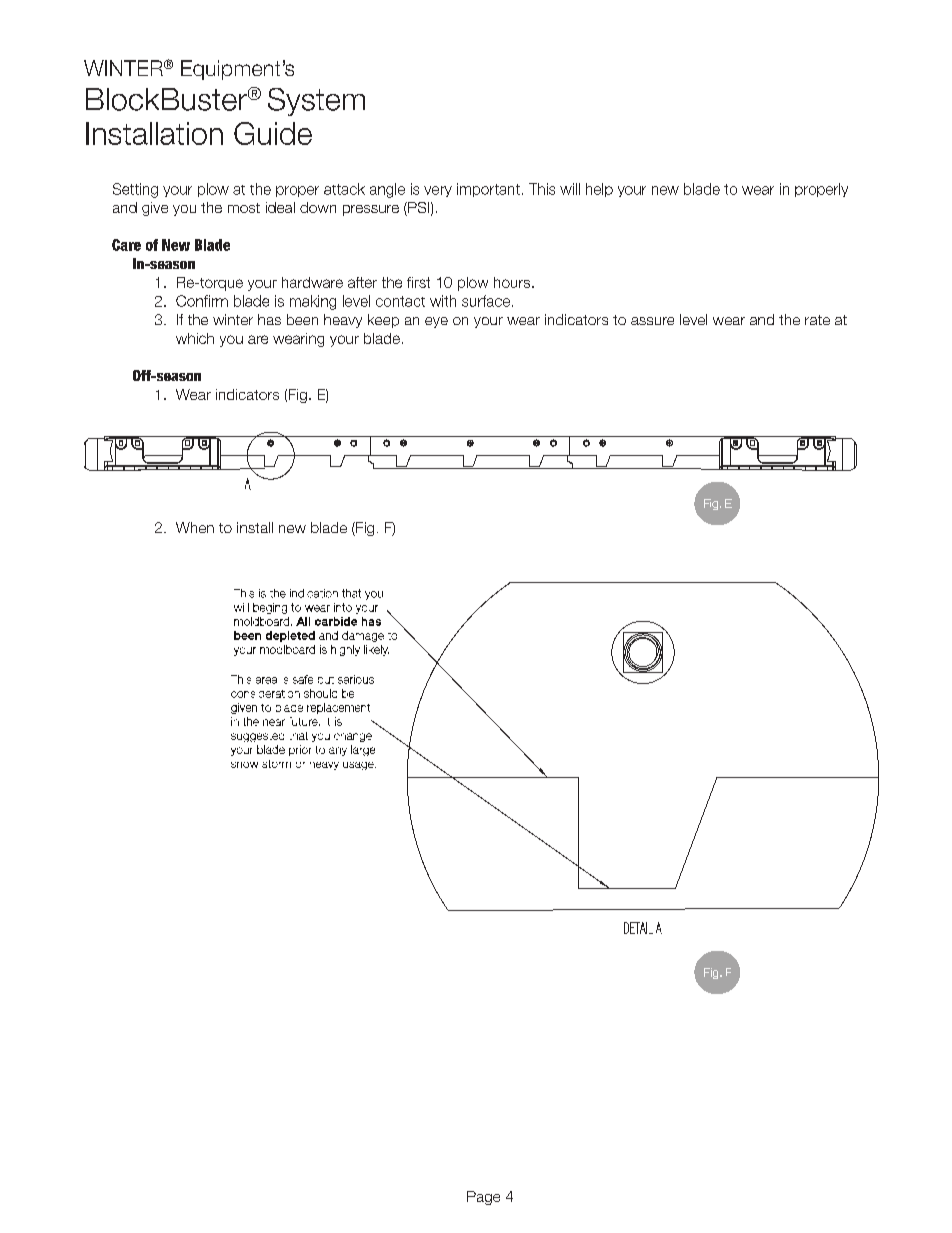  What do you see at coordinates (302, 319) in the image?
I see `been` at bounding box center [302, 319].
